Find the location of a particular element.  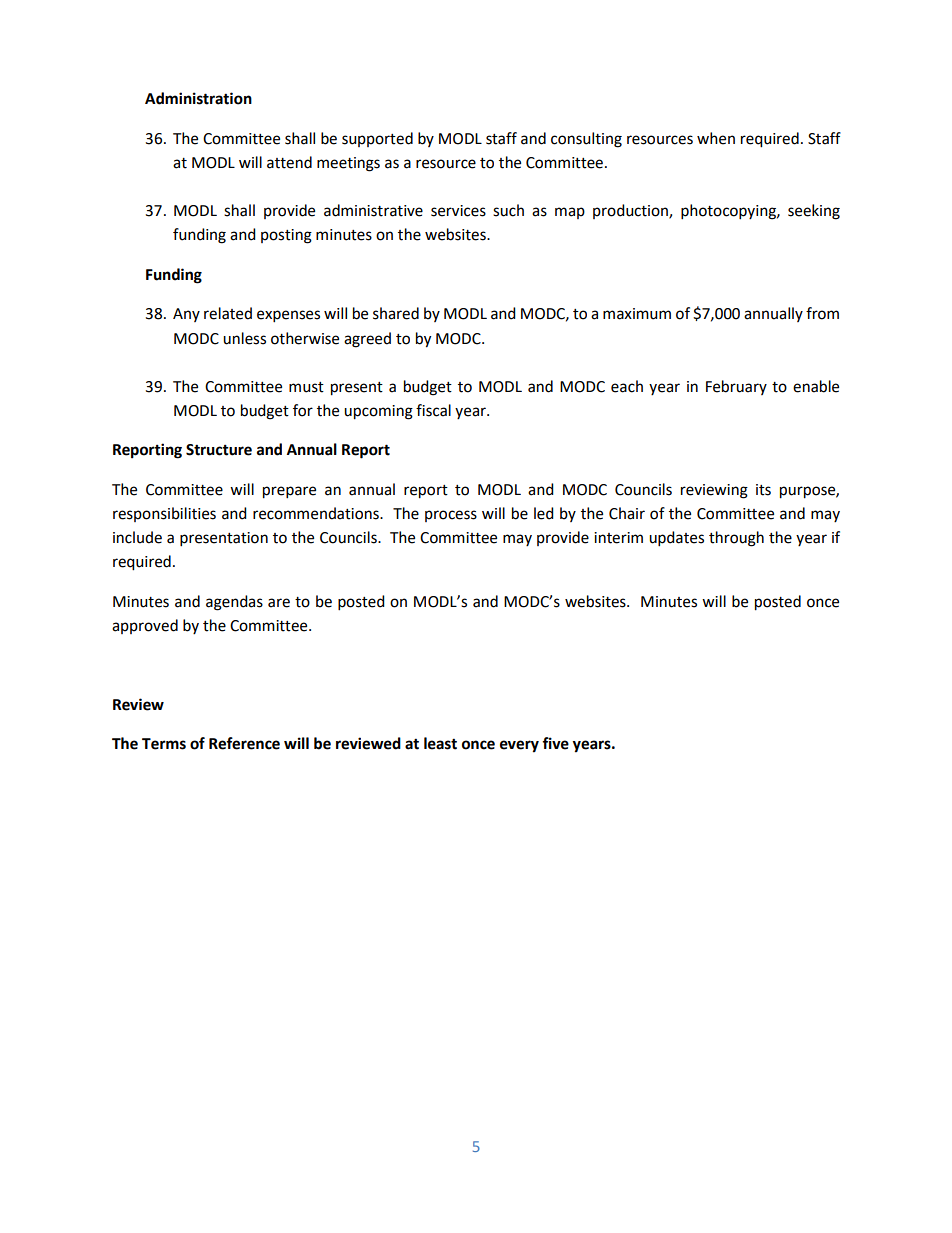

related is located at coordinates (228, 313).
